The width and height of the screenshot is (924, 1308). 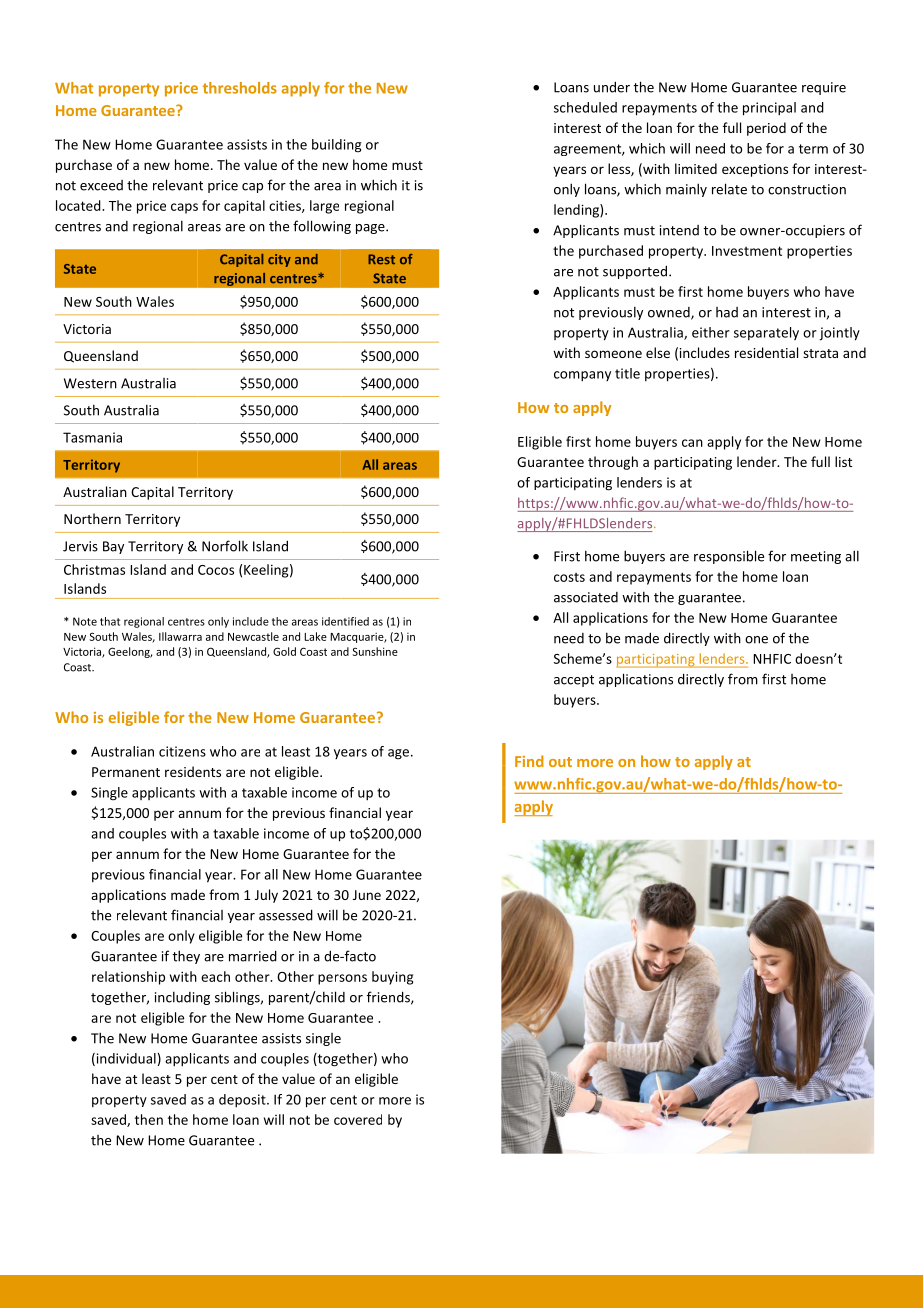 I want to click on June, so click(x=367, y=895).
